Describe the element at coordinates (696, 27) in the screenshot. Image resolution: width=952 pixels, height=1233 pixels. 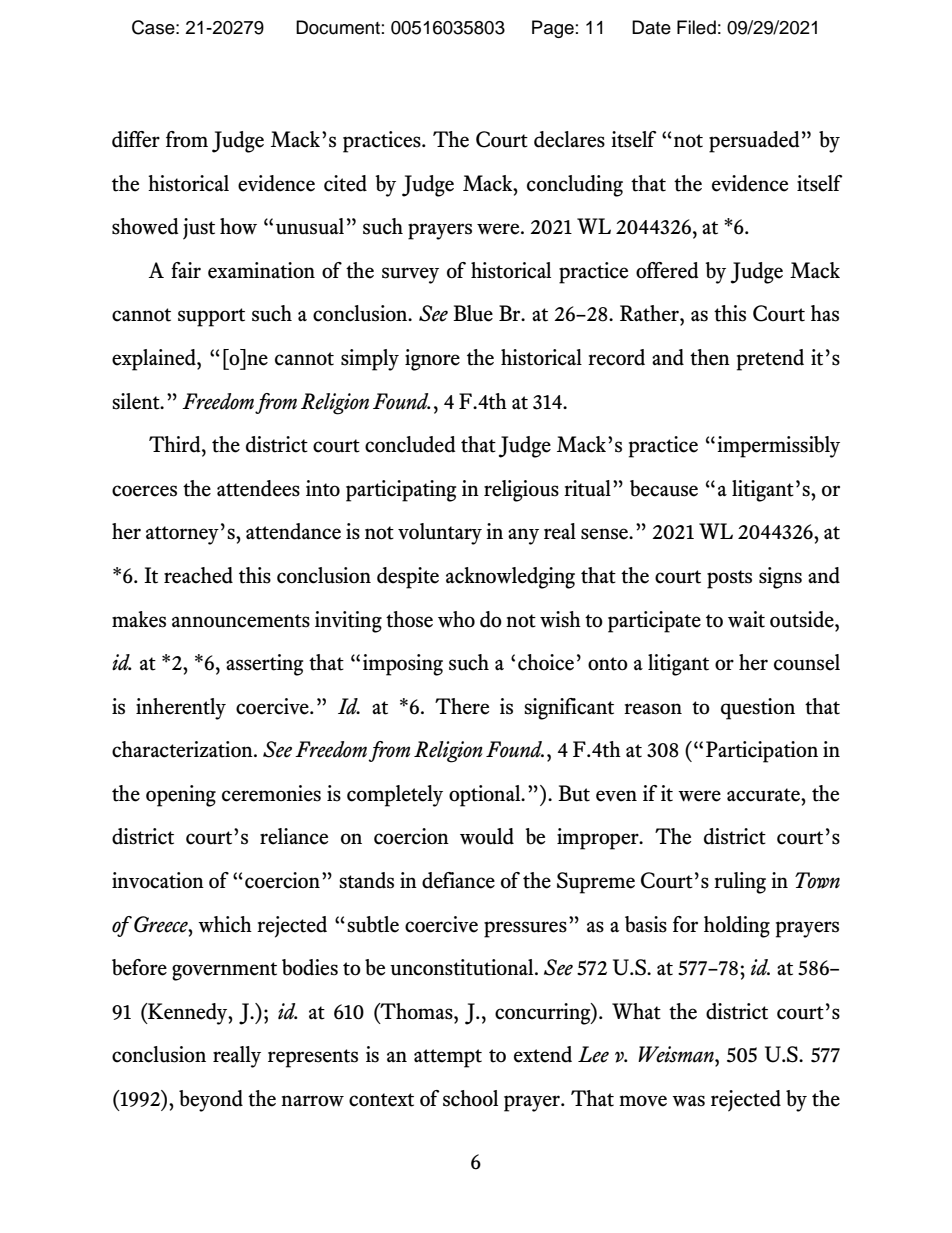
I see `Filed` at that location.
